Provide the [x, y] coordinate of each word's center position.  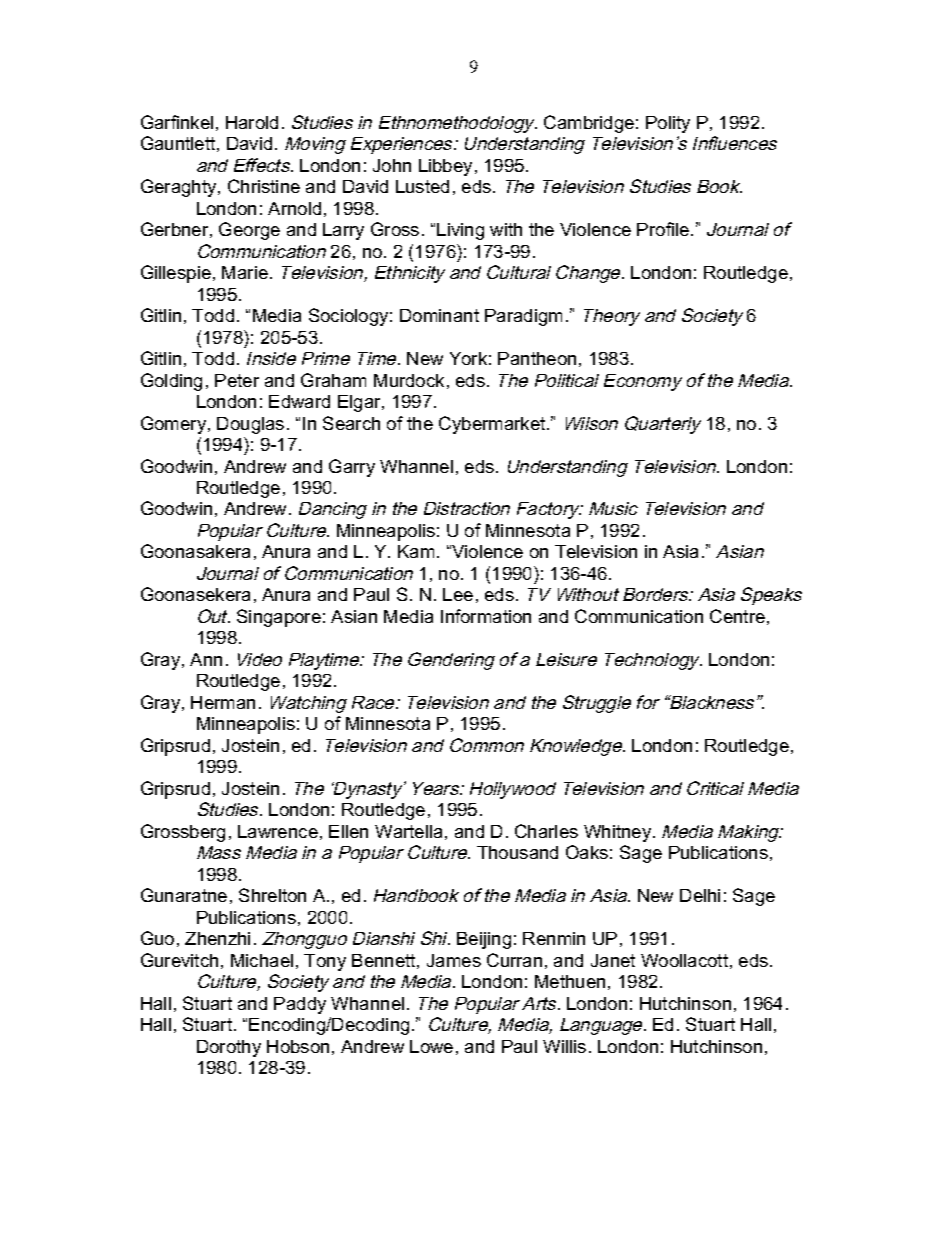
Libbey [445, 167]
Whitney [619, 833]
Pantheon [537, 358]
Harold [252, 122]
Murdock [409, 380]
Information [486, 616]
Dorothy [229, 1048]
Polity [668, 124]
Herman [223, 702]
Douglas [250, 425]
